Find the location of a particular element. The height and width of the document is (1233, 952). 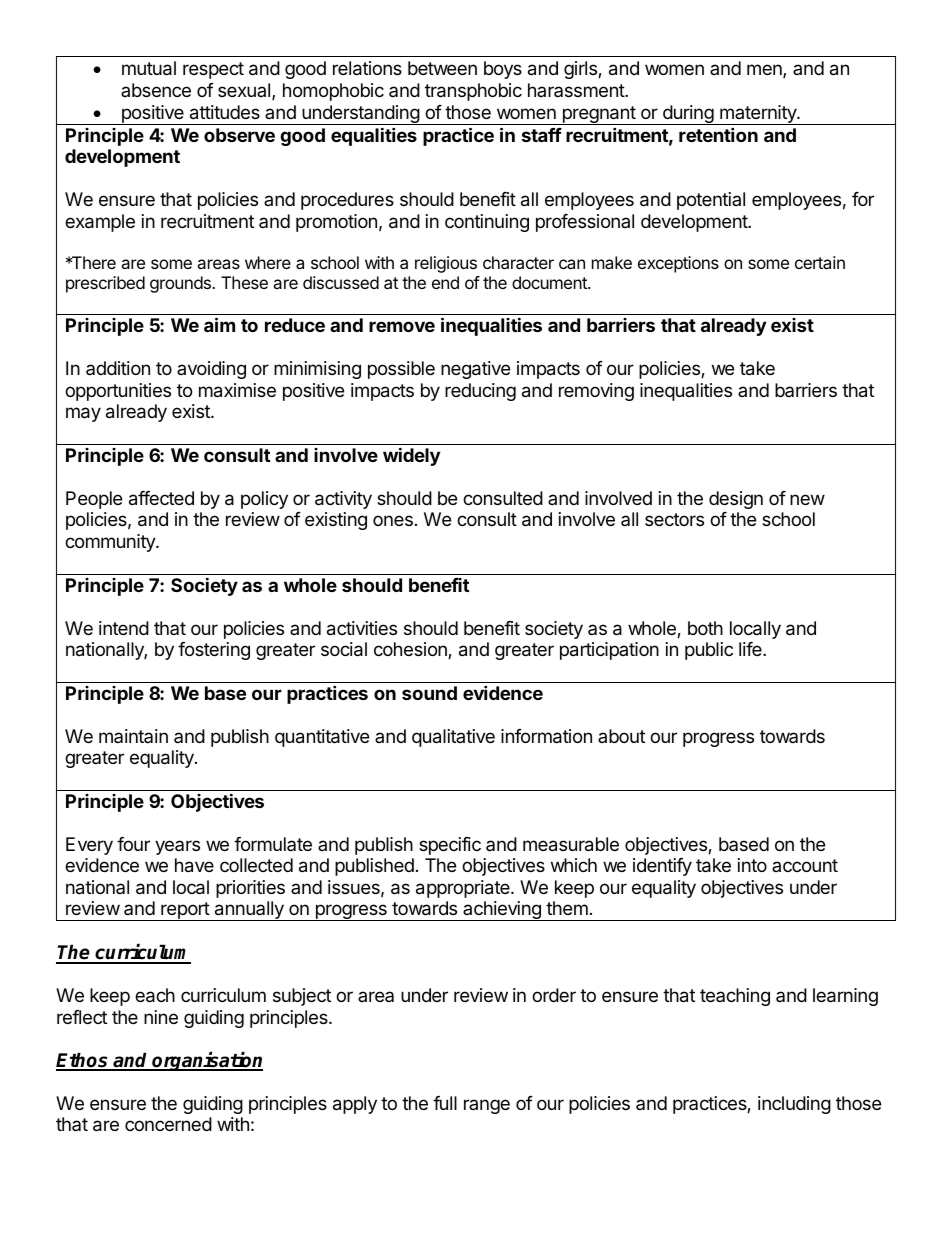

including is located at coordinates (794, 1105).
